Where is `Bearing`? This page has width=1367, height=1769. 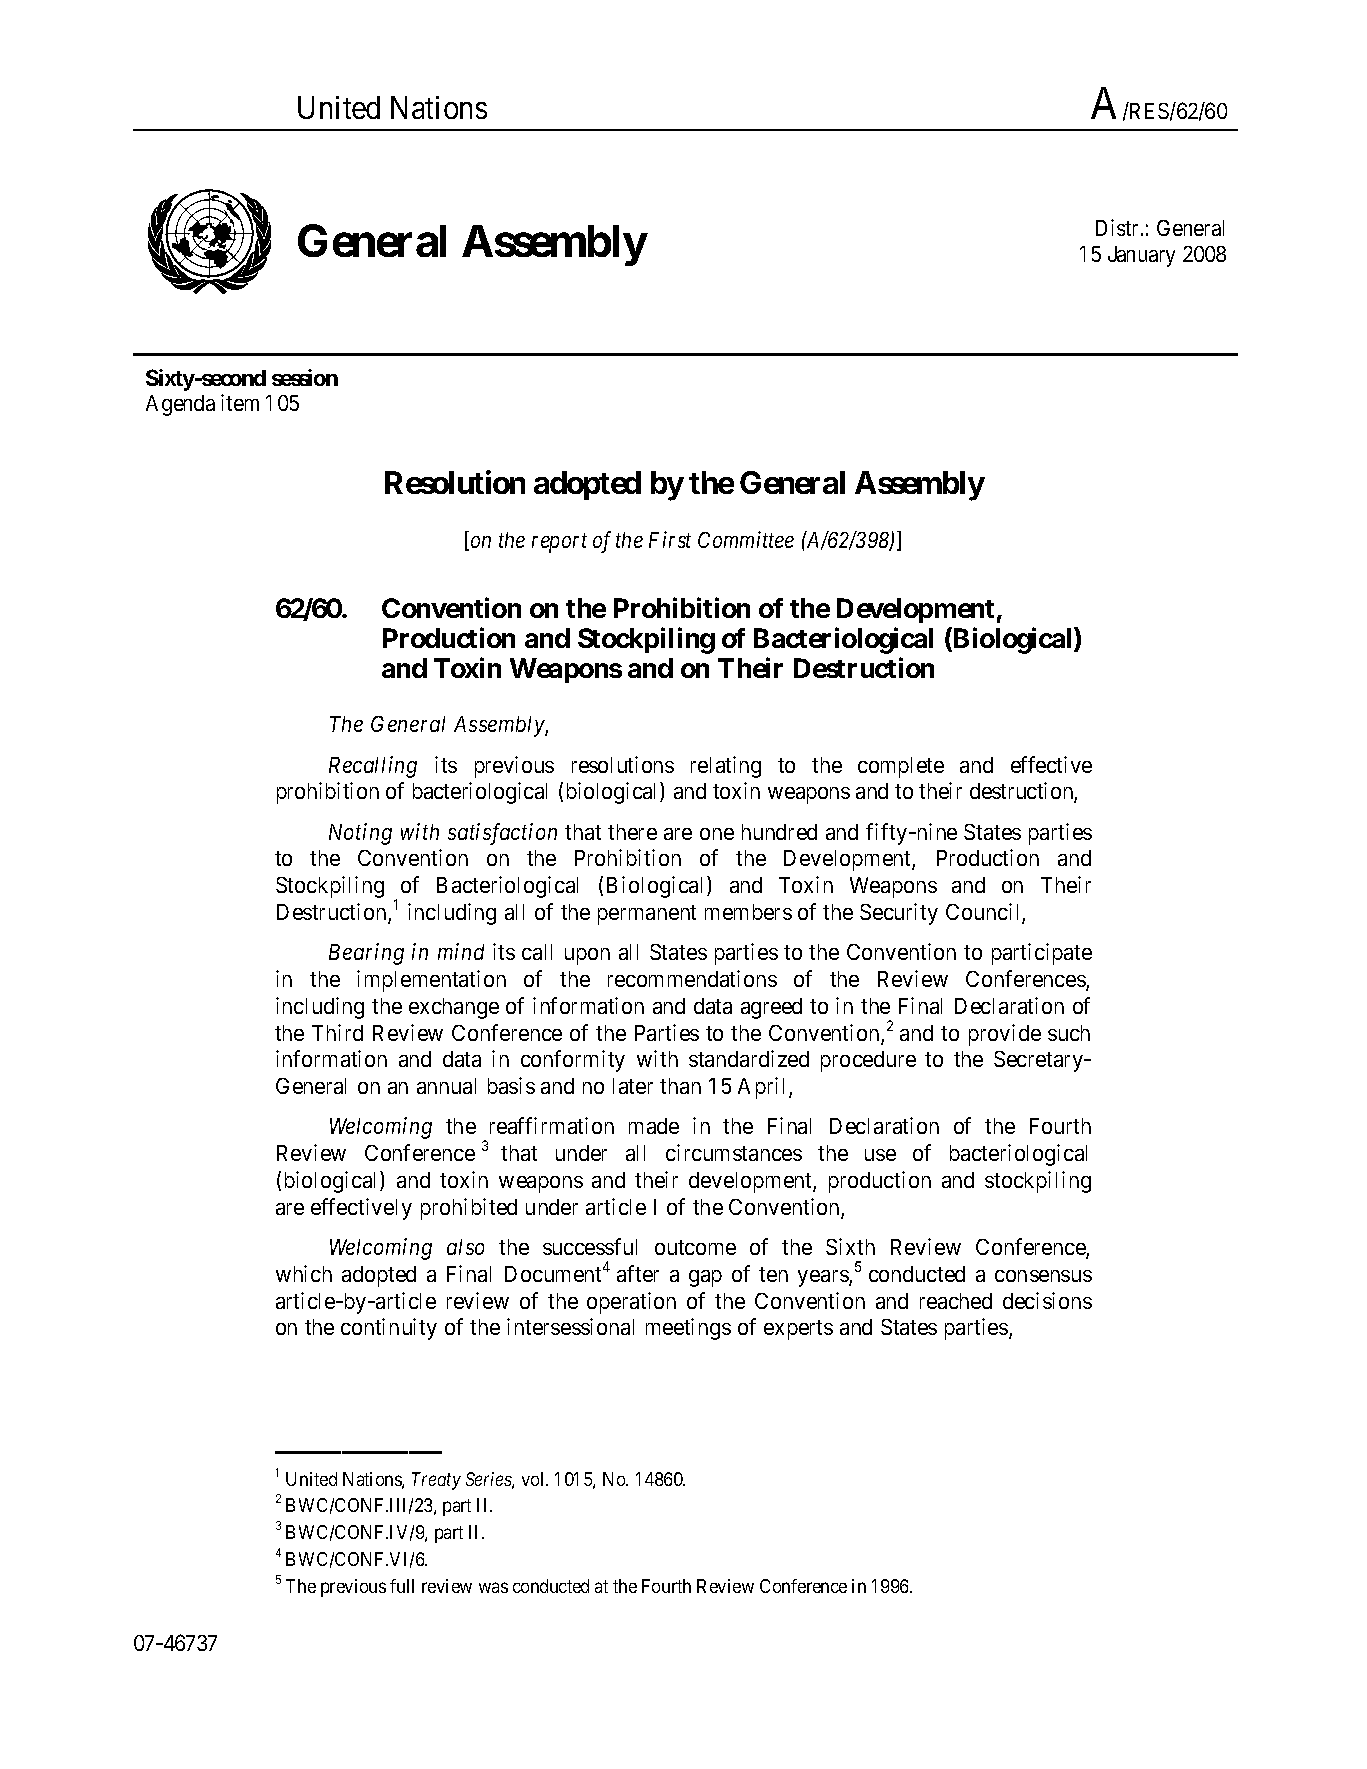
Bearing is located at coordinates (366, 954).
